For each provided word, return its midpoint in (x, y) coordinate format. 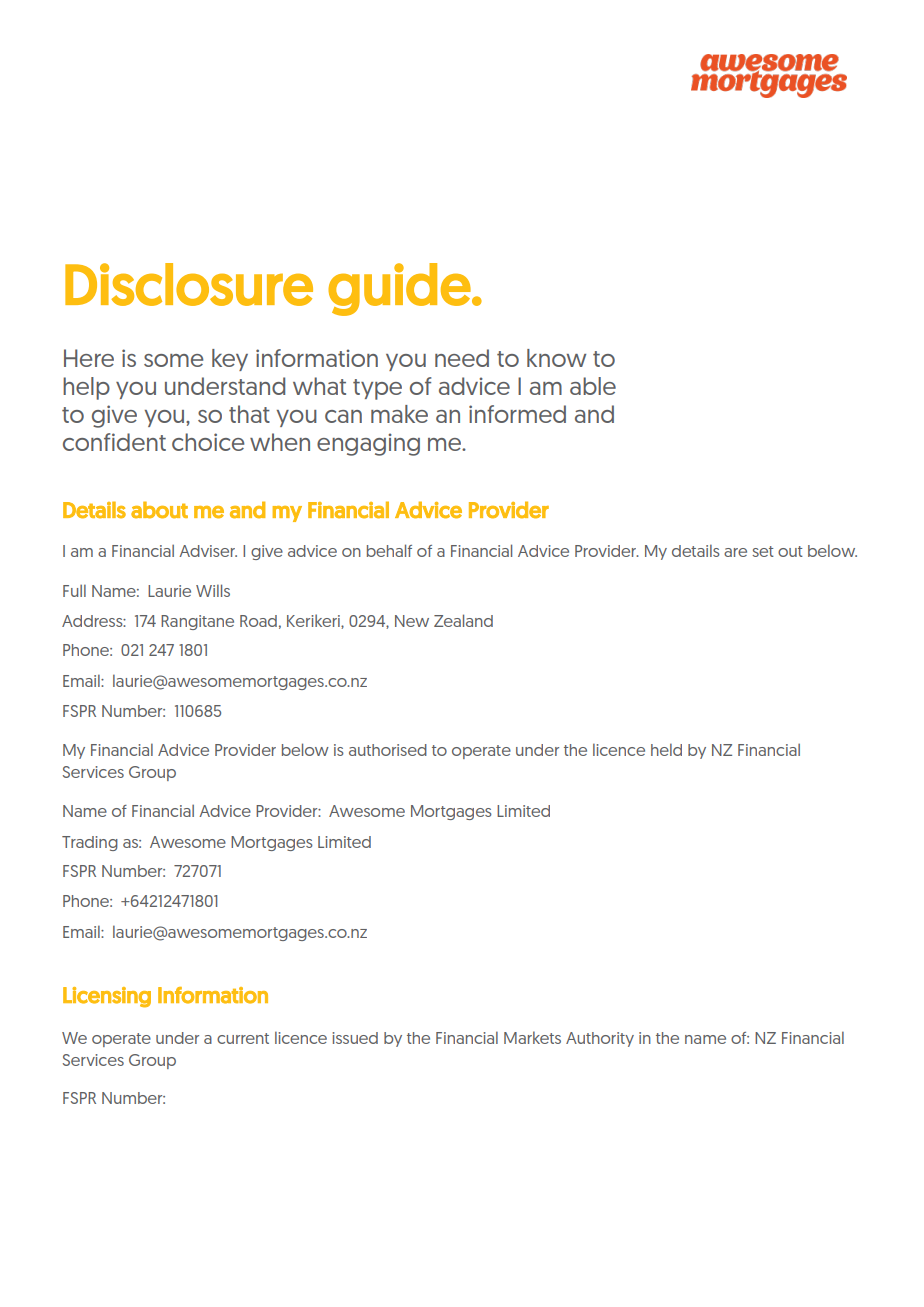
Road (258, 621)
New (412, 621)
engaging (368, 444)
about (159, 510)
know (556, 358)
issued (355, 1038)
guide (399, 289)
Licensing (107, 997)
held (666, 749)
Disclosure (189, 284)
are (735, 552)
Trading (90, 843)
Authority (600, 1039)
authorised (388, 750)
